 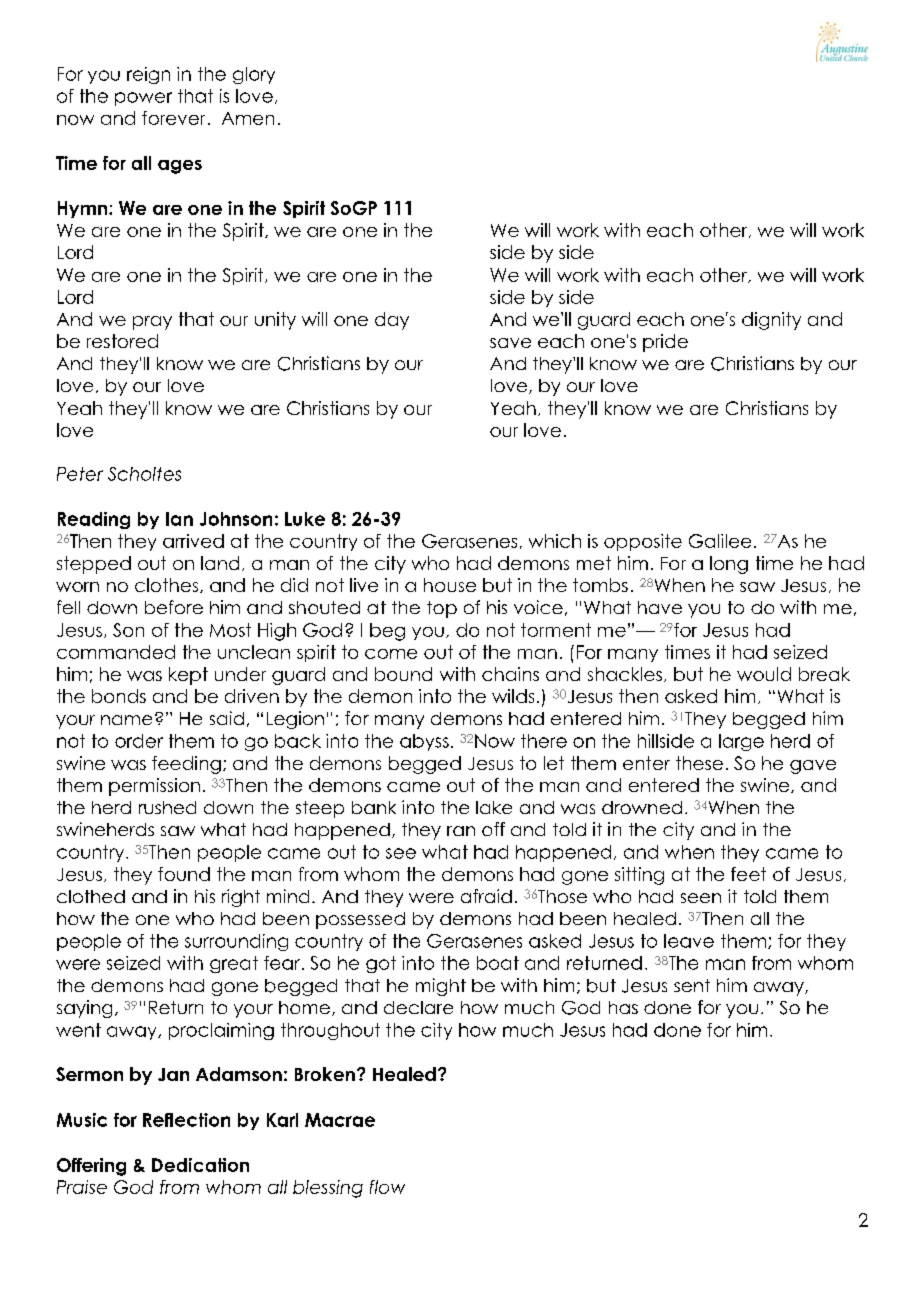 What do you see at coordinates (174, 607) in the document?
I see `before` at bounding box center [174, 607].
